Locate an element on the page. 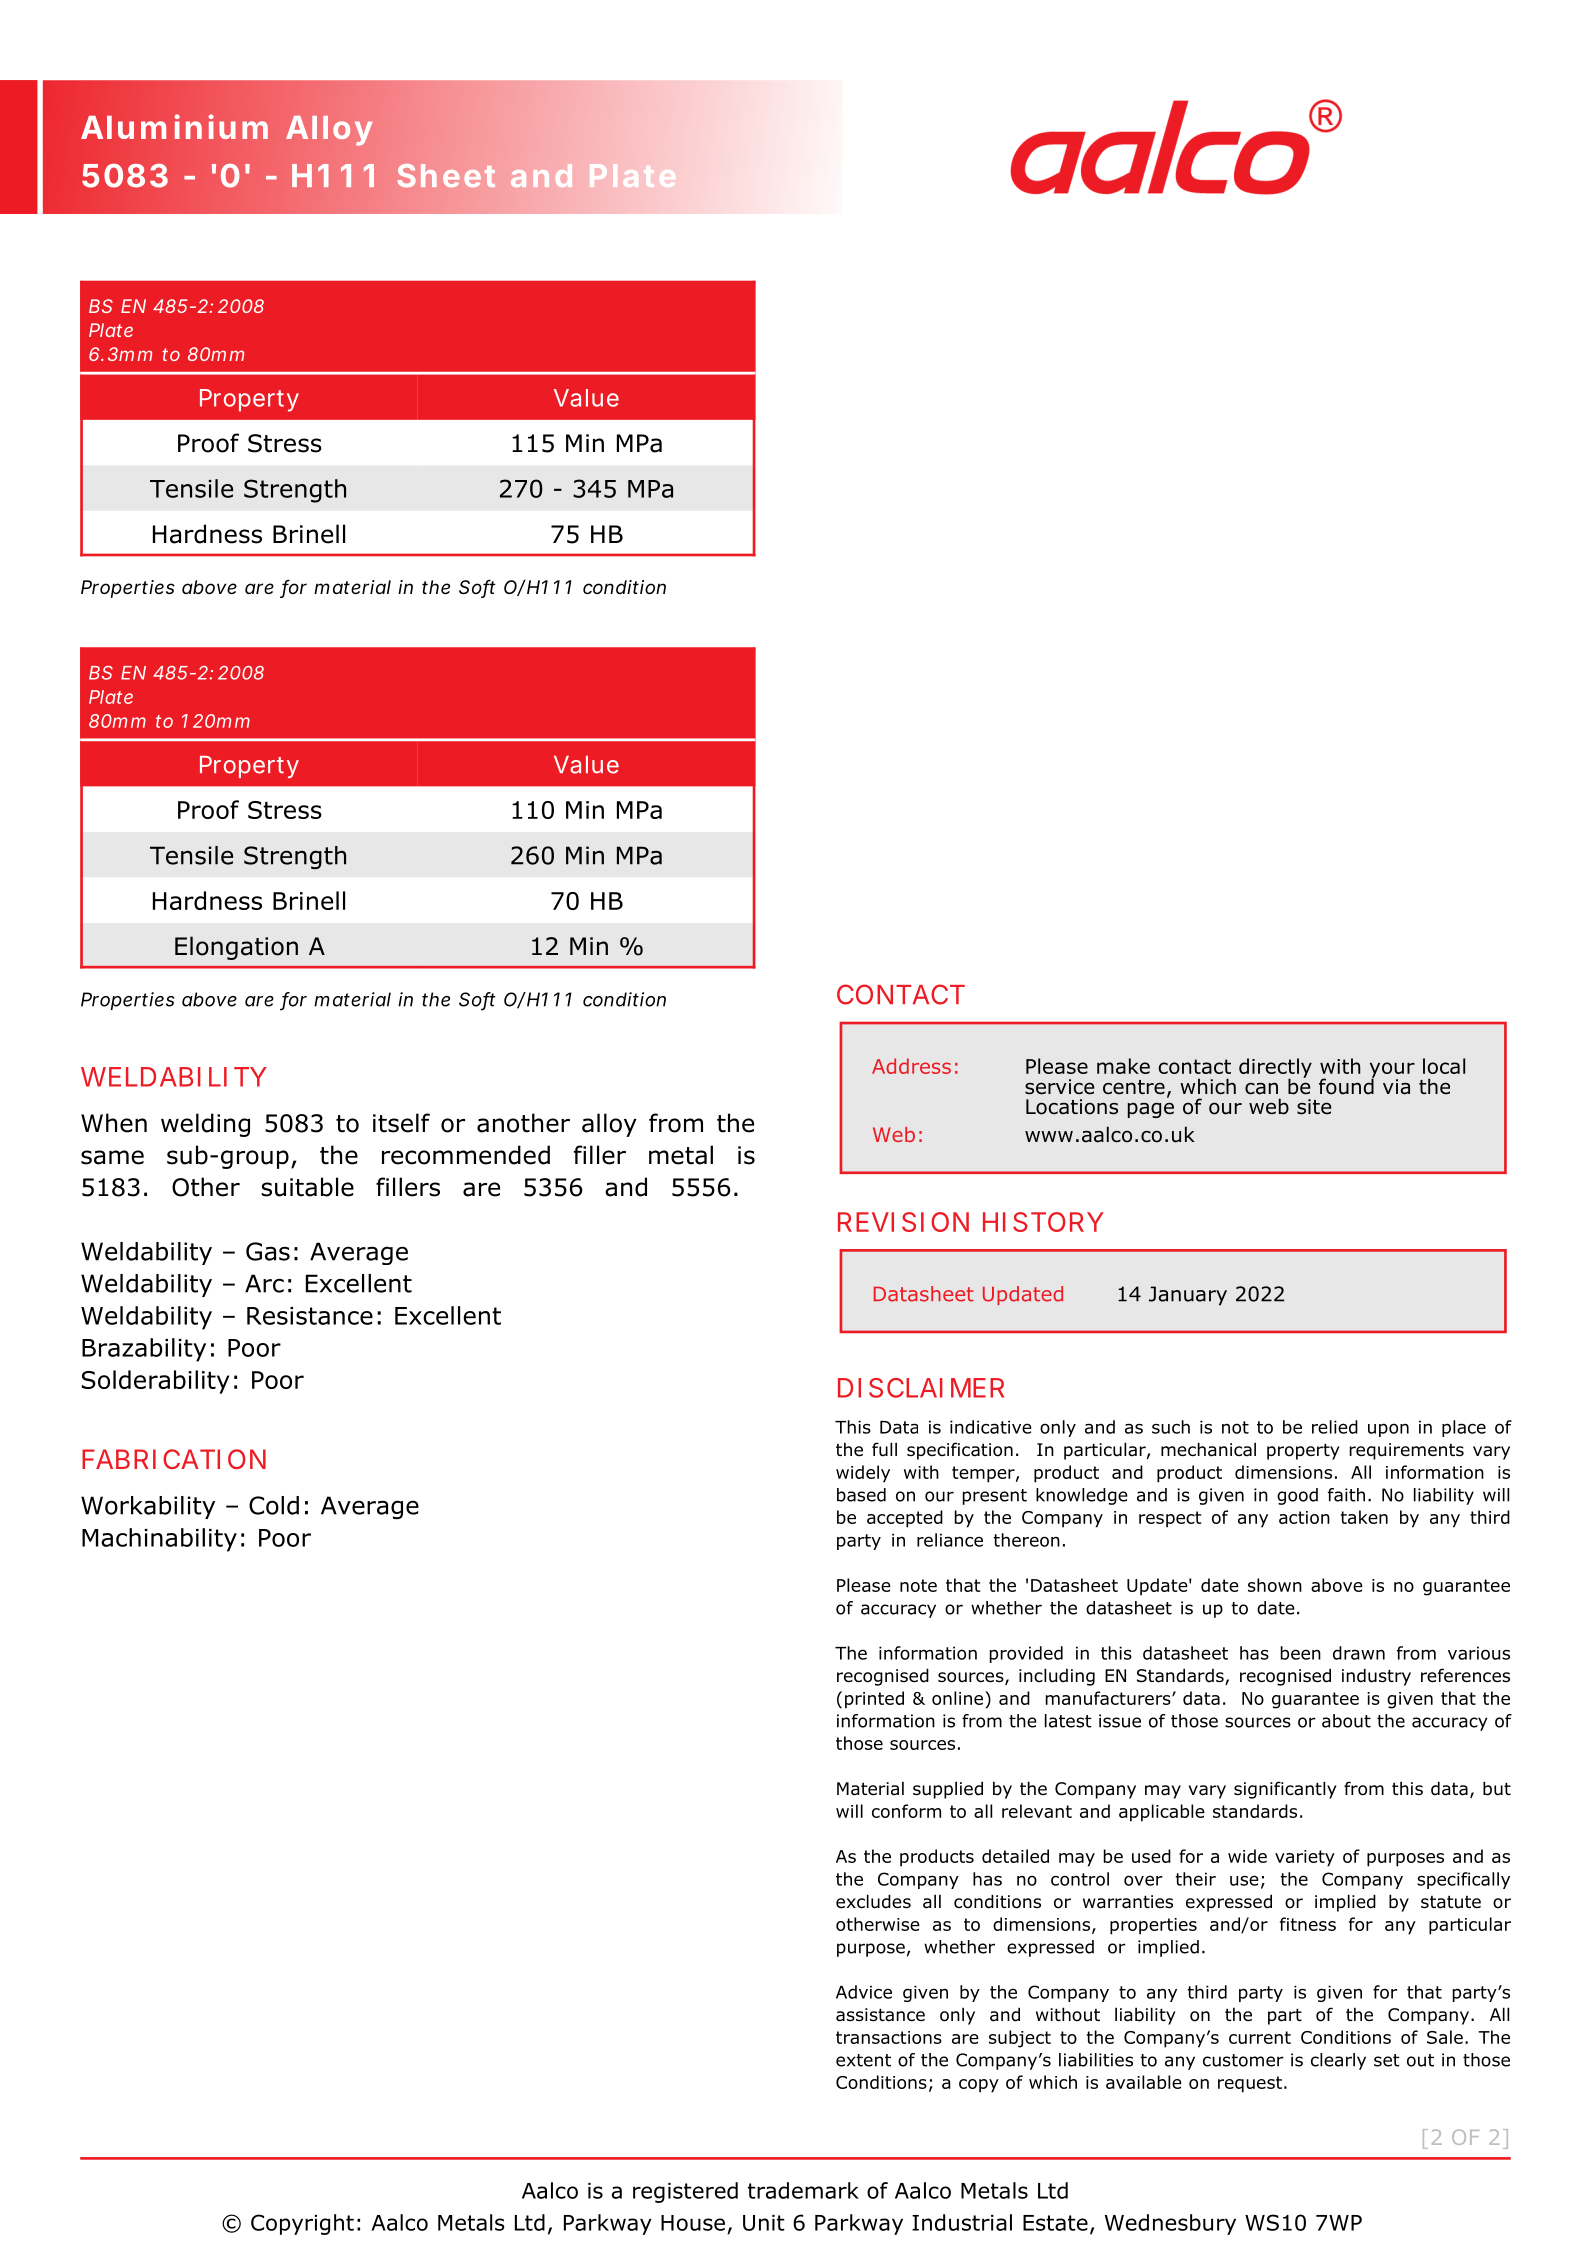 The height and width of the image is (2252, 1591). conform is located at coordinates (906, 1811).
